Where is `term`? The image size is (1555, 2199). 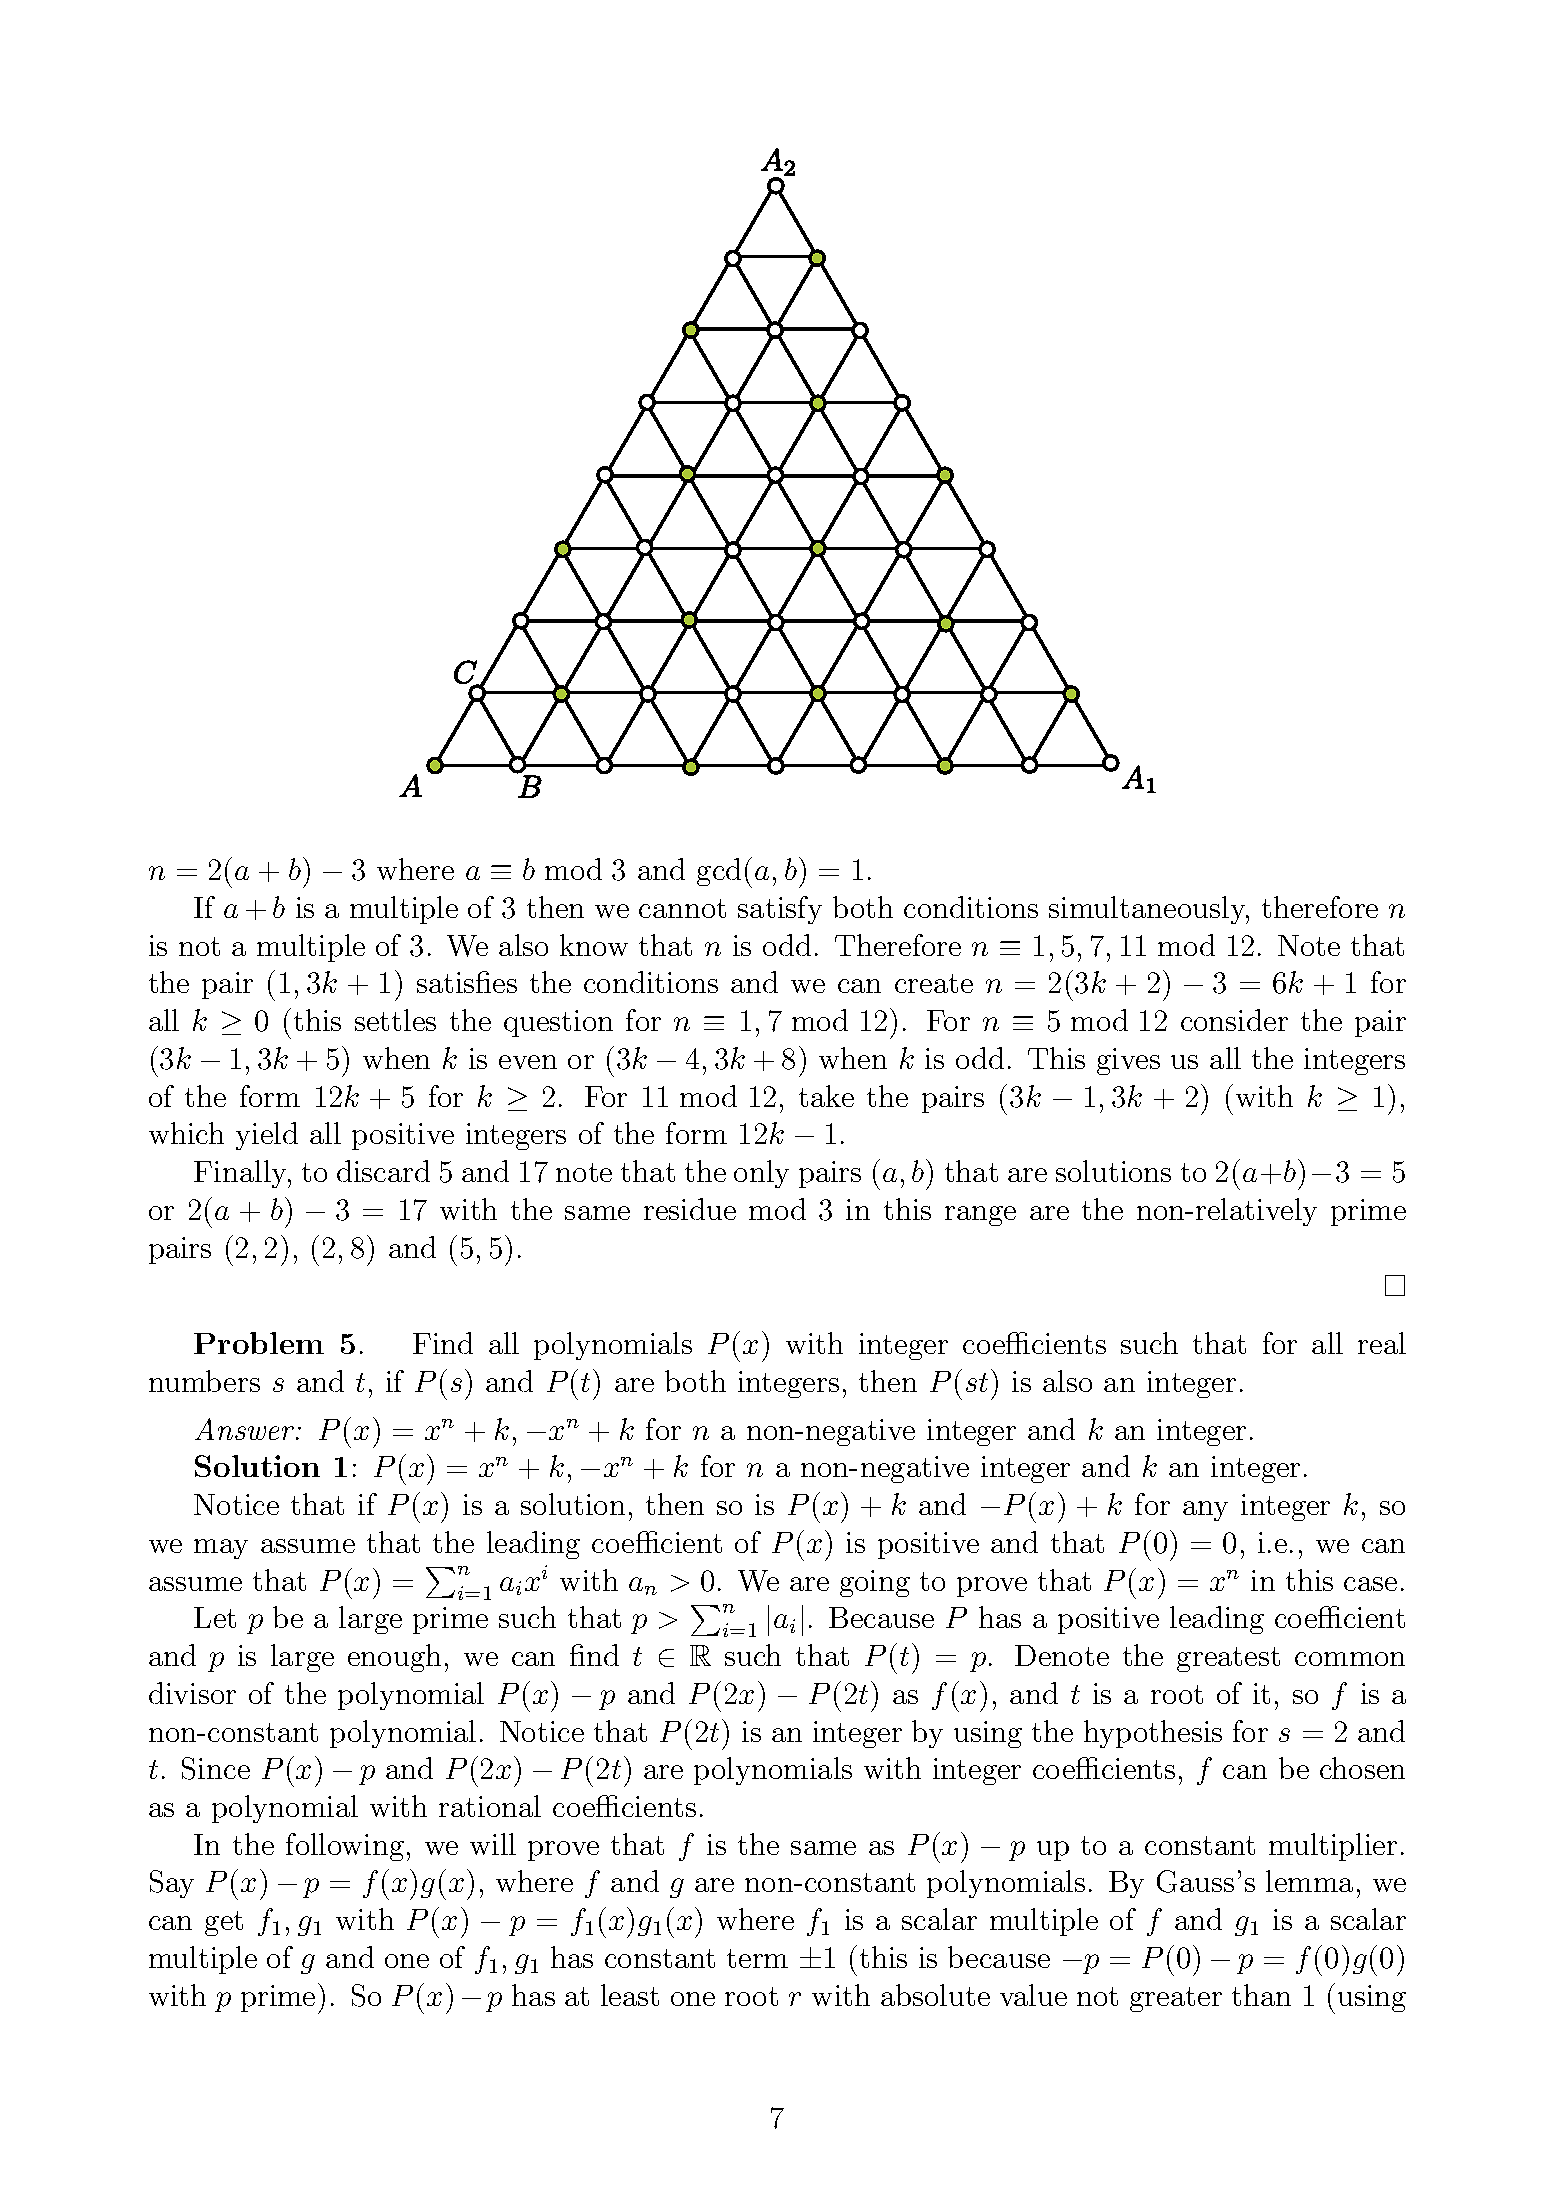
term is located at coordinates (757, 1958).
